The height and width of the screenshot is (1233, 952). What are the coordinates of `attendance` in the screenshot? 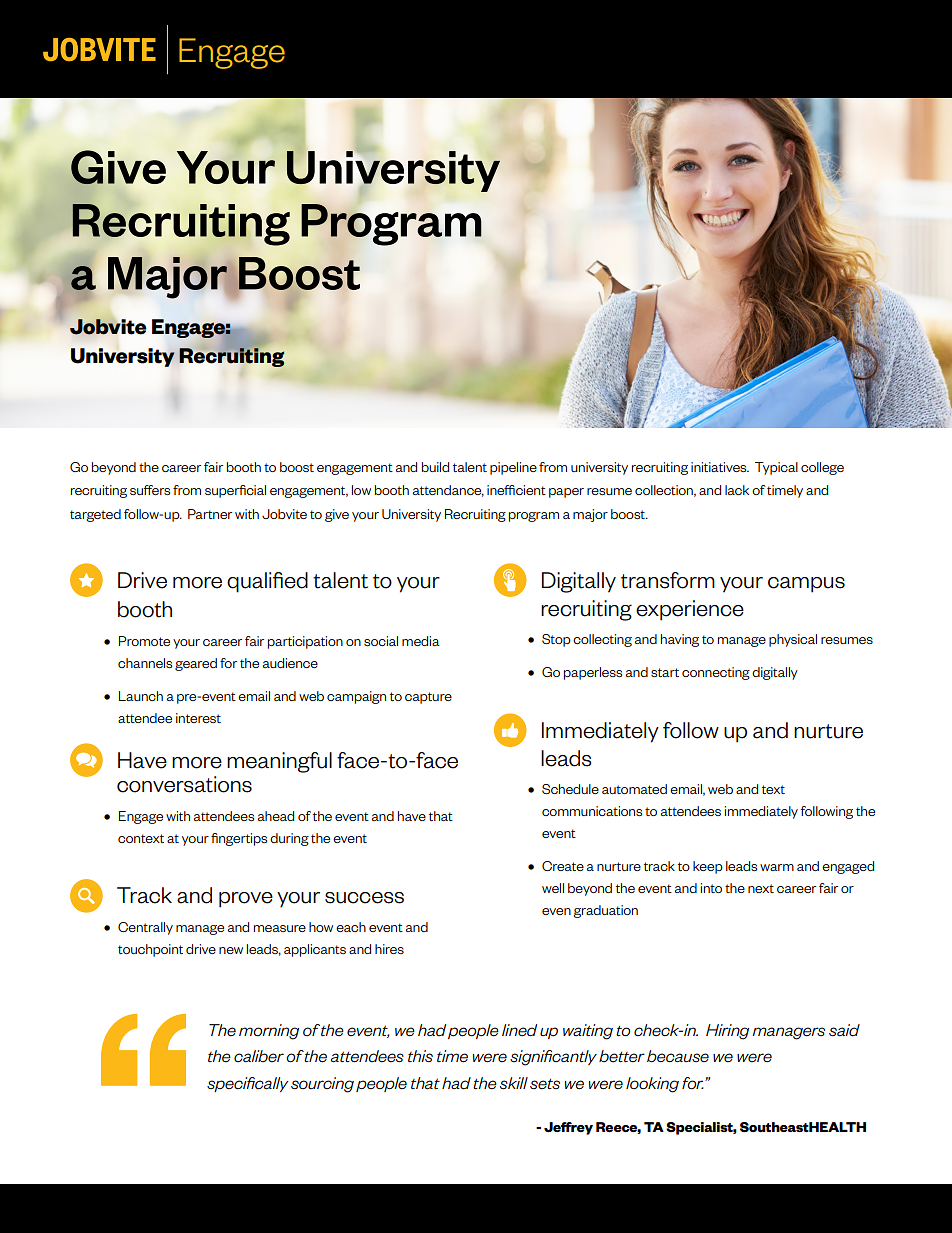 It's located at (448, 491).
